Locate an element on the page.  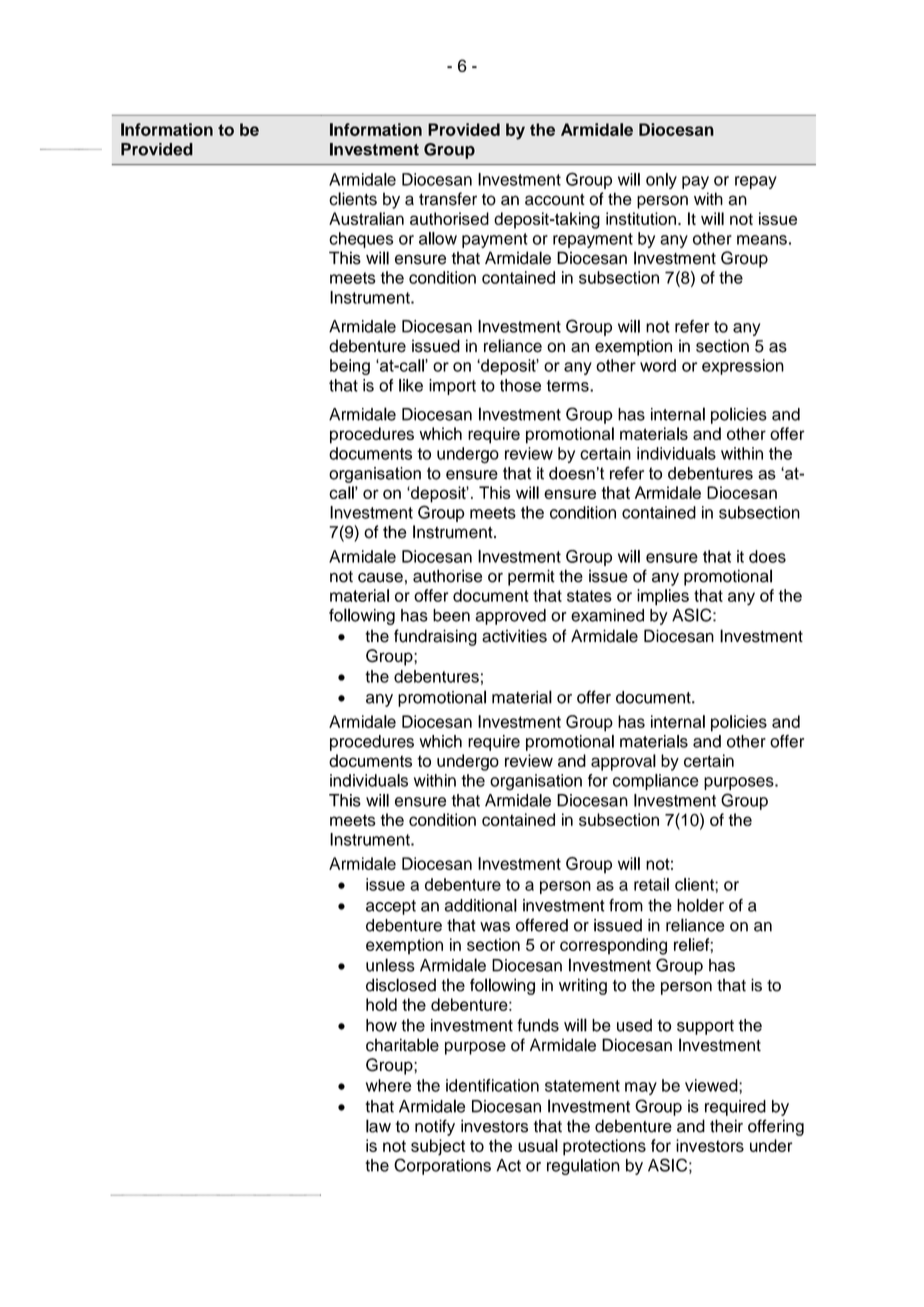
means is located at coordinates (762, 240).
